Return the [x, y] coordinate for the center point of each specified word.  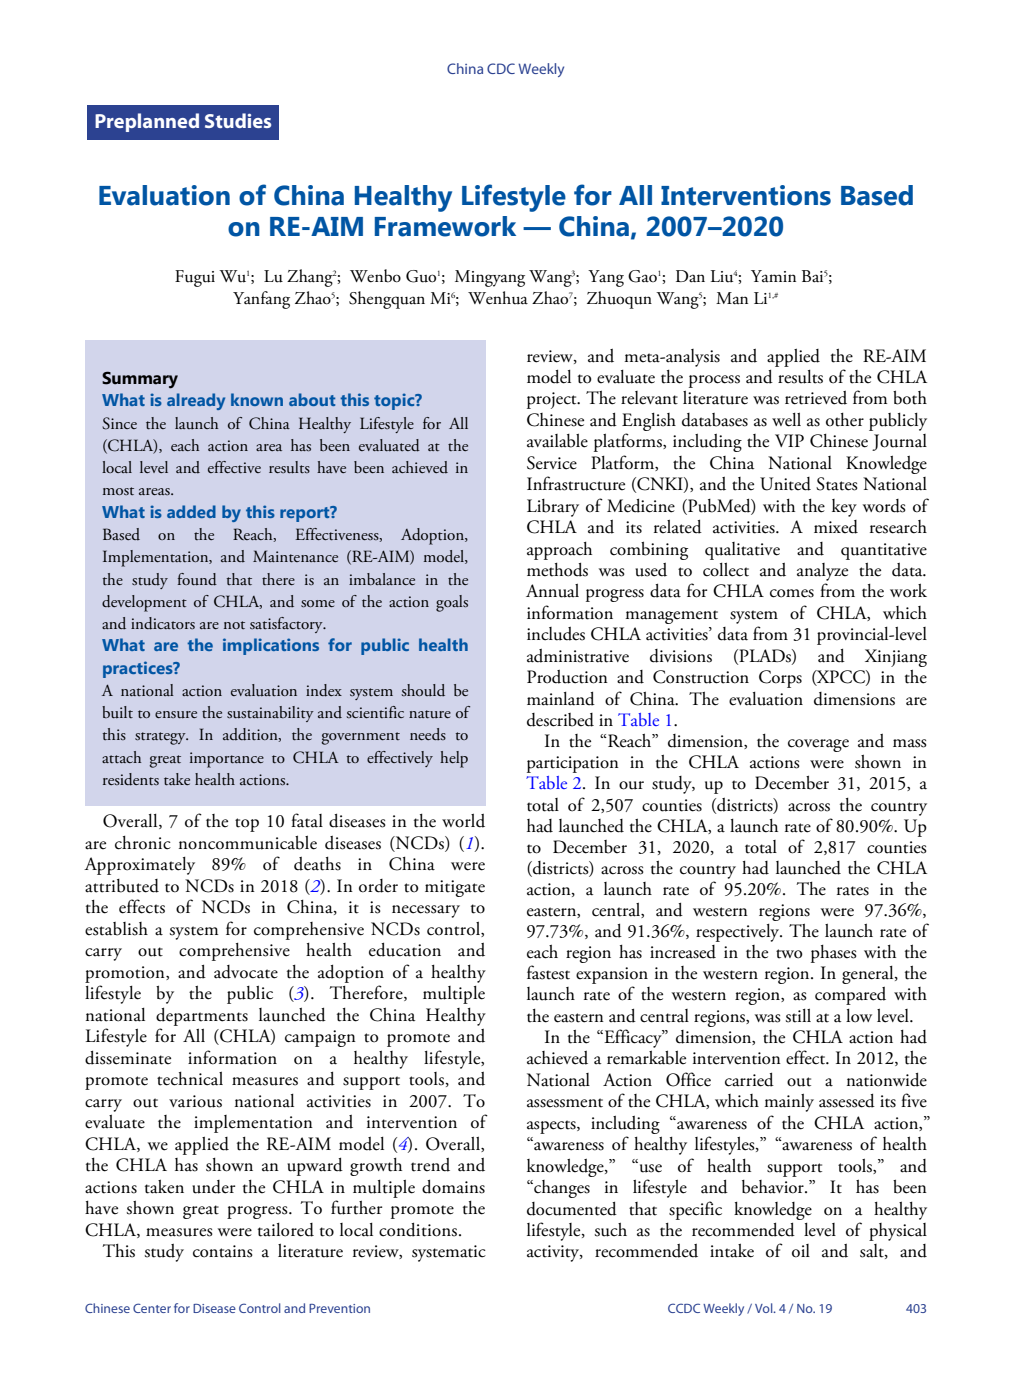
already [196, 401]
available [557, 440]
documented [572, 1208]
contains [223, 1251]
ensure [176, 715]
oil [801, 1251]
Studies [238, 120]
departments [202, 1016]
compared [850, 996]
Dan [690, 276]
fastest [548, 972]
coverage [818, 745]
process [714, 381]
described [560, 720]
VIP [789, 440]
